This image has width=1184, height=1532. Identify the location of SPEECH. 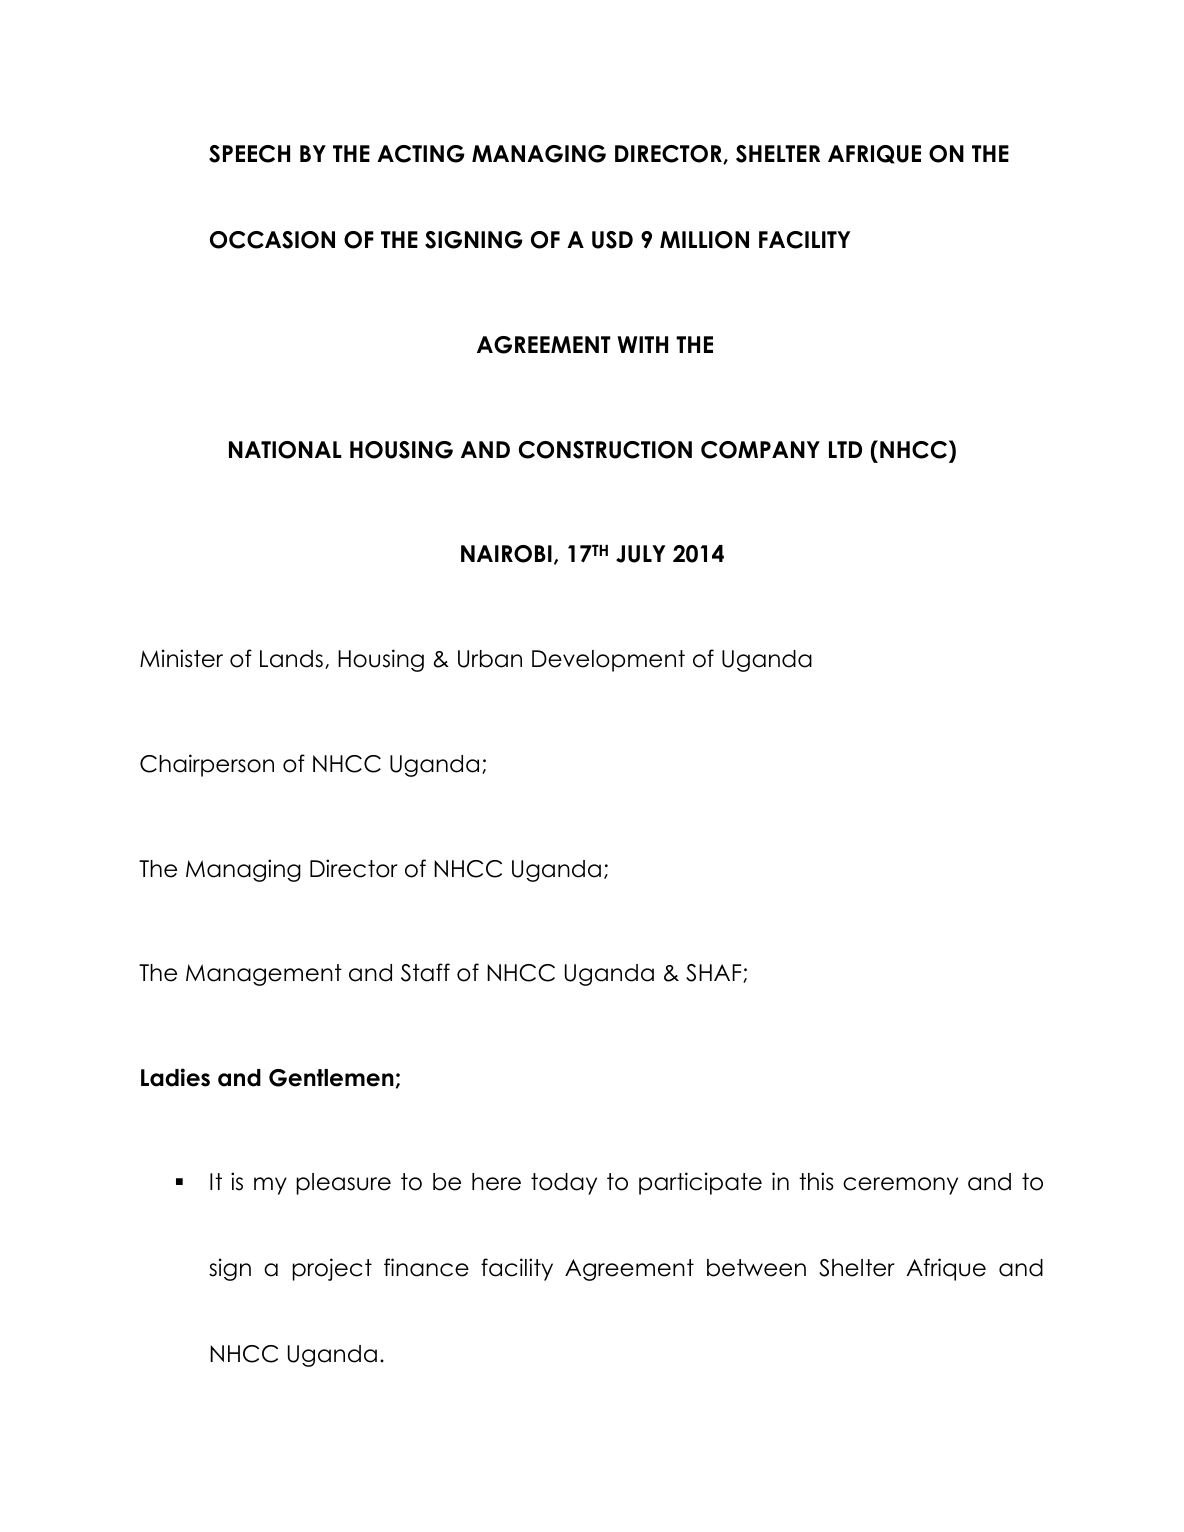
(249, 154).
